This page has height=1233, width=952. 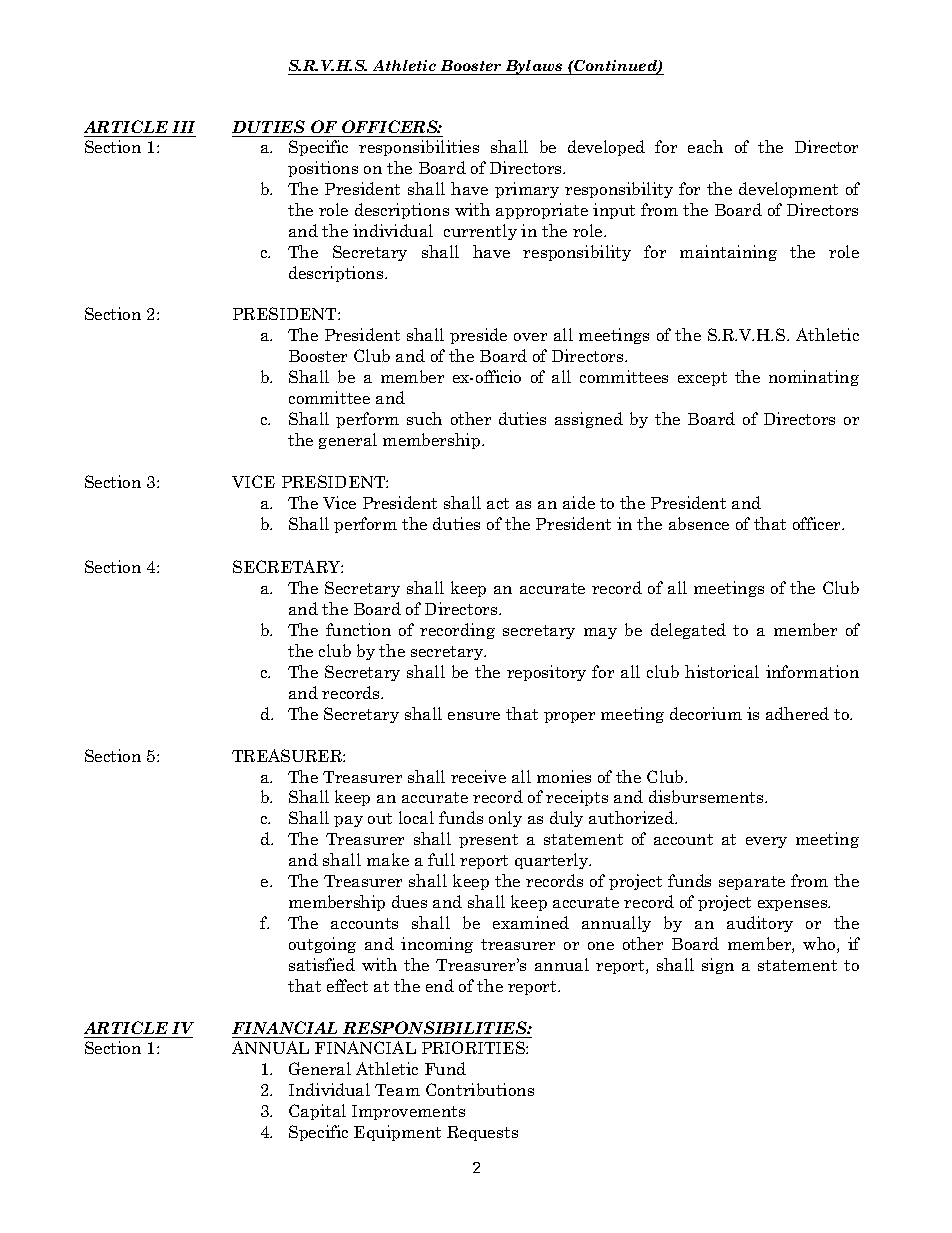 What do you see at coordinates (702, 379) in the page?
I see `except` at bounding box center [702, 379].
